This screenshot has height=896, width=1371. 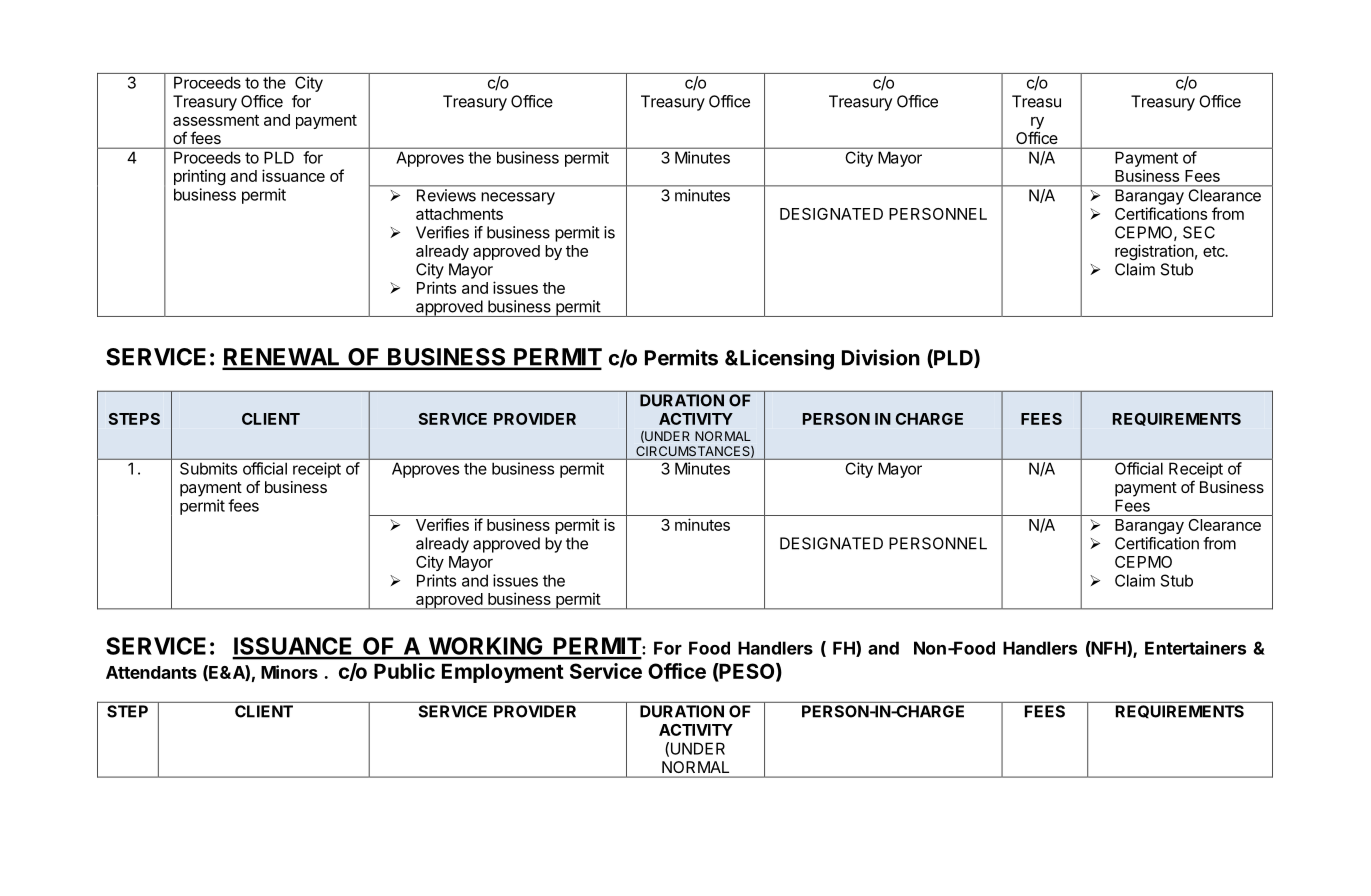 I want to click on Submits, so click(x=208, y=468).
